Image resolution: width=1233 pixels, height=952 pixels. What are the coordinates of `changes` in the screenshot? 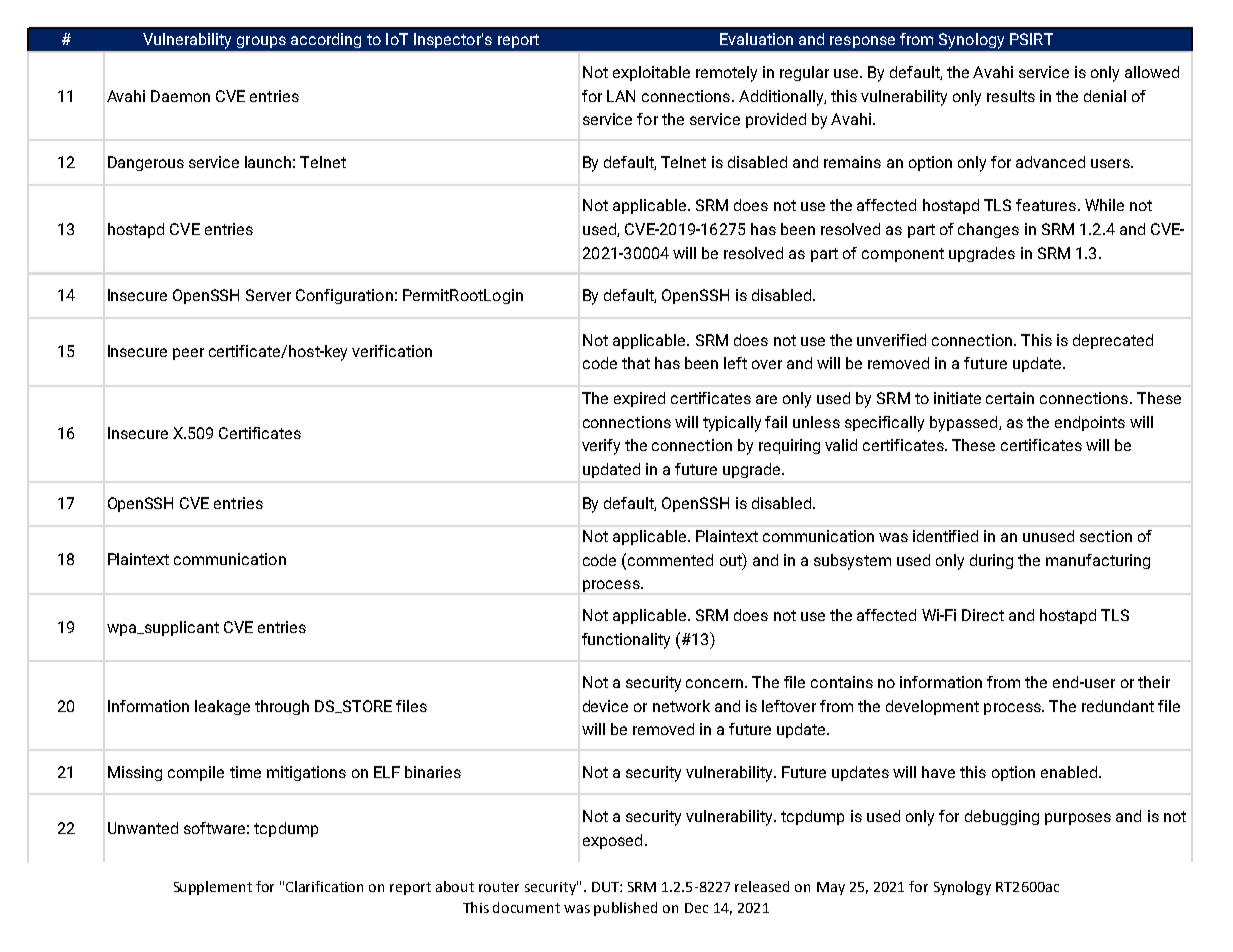 It's located at (988, 230).
